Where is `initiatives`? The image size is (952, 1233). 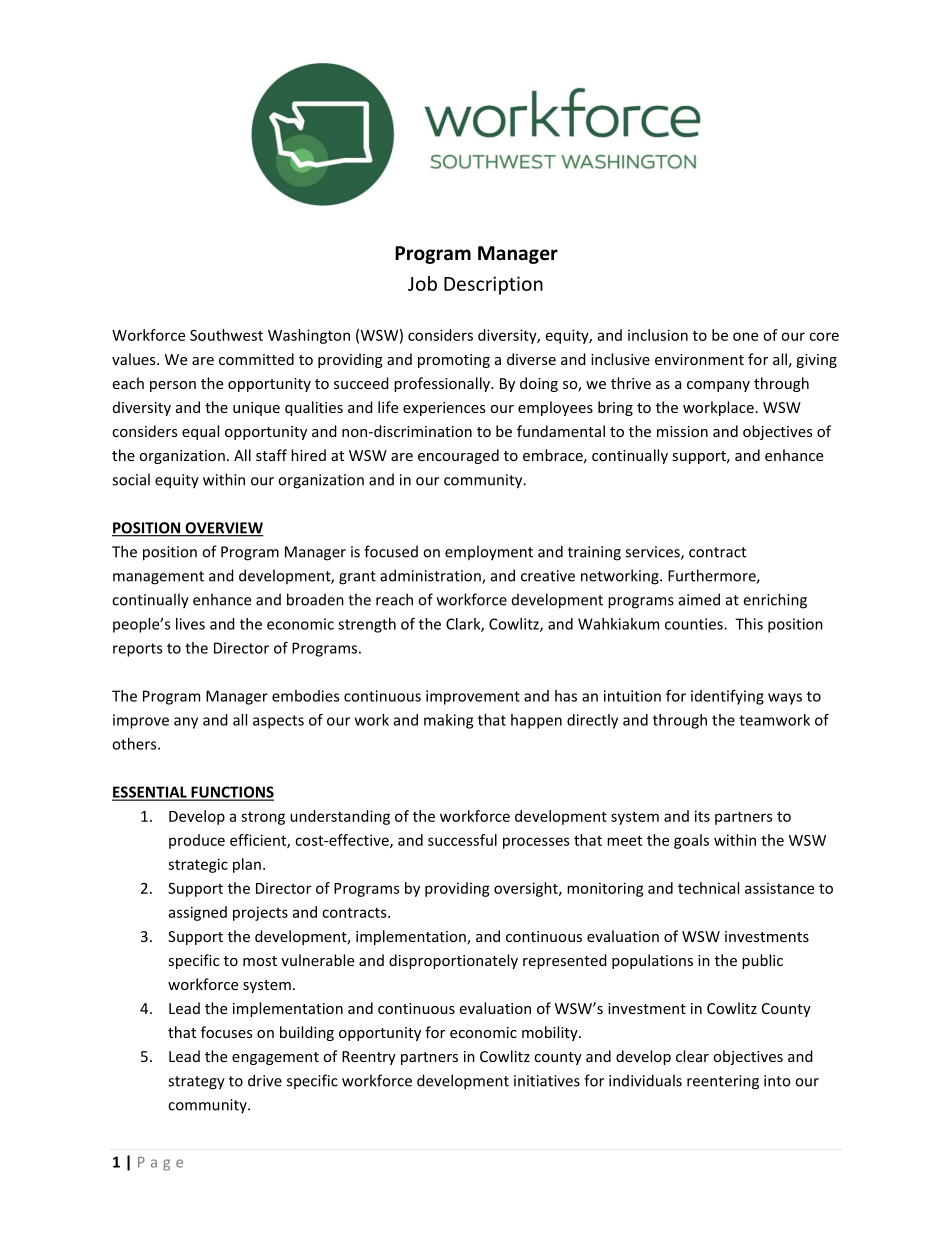 initiatives is located at coordinates (547, 1081).
